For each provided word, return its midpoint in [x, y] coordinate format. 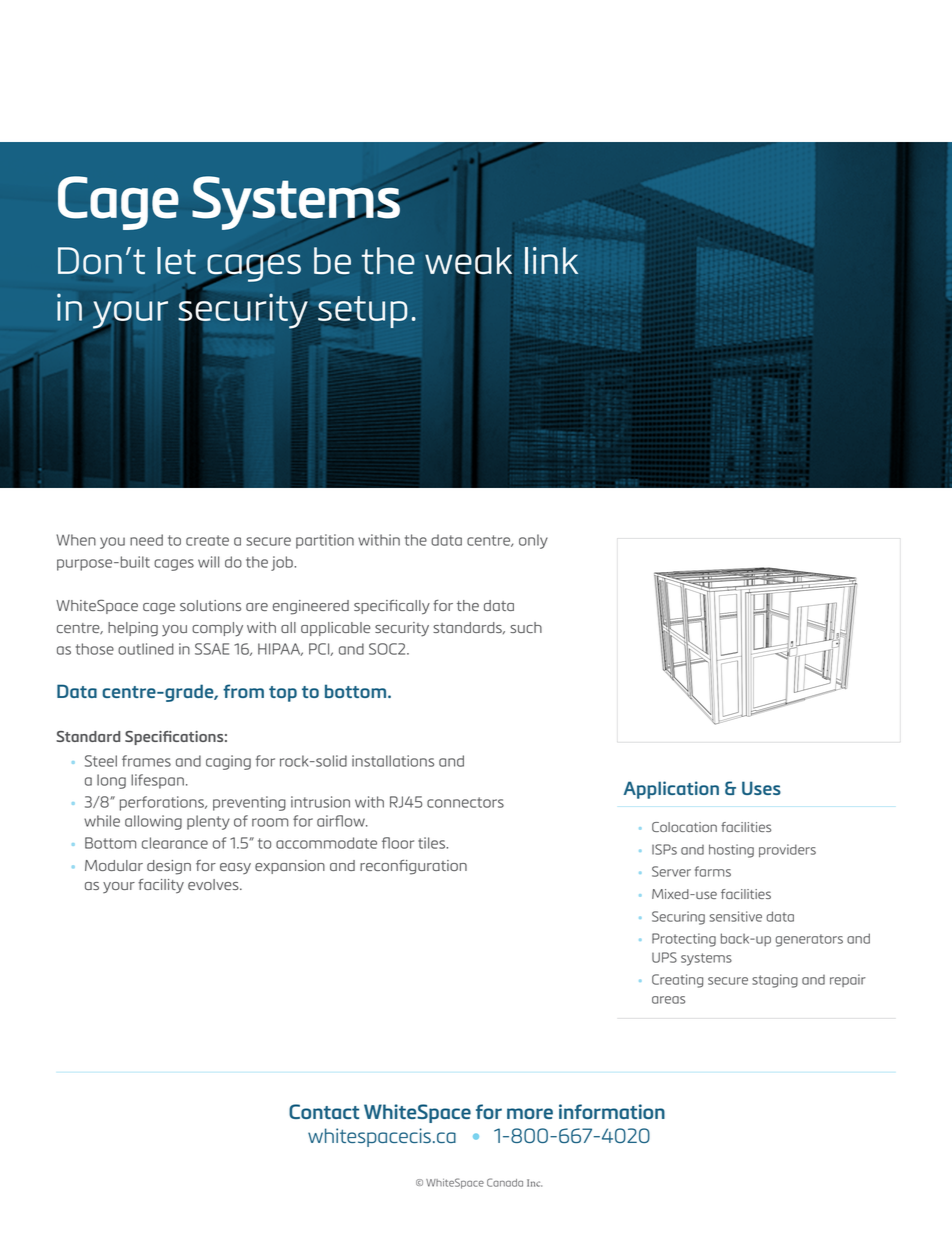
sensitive [736, 916]
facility [161, 886]
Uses [761, 788]
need [146, 540]
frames [146, 761]
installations [393, 761]
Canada [505, 1182]
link [551, 260]
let [176, 260]
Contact [324, 1111]
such [526, 627]
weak [468, 261]
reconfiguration [413, 867]
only [533, 541]
